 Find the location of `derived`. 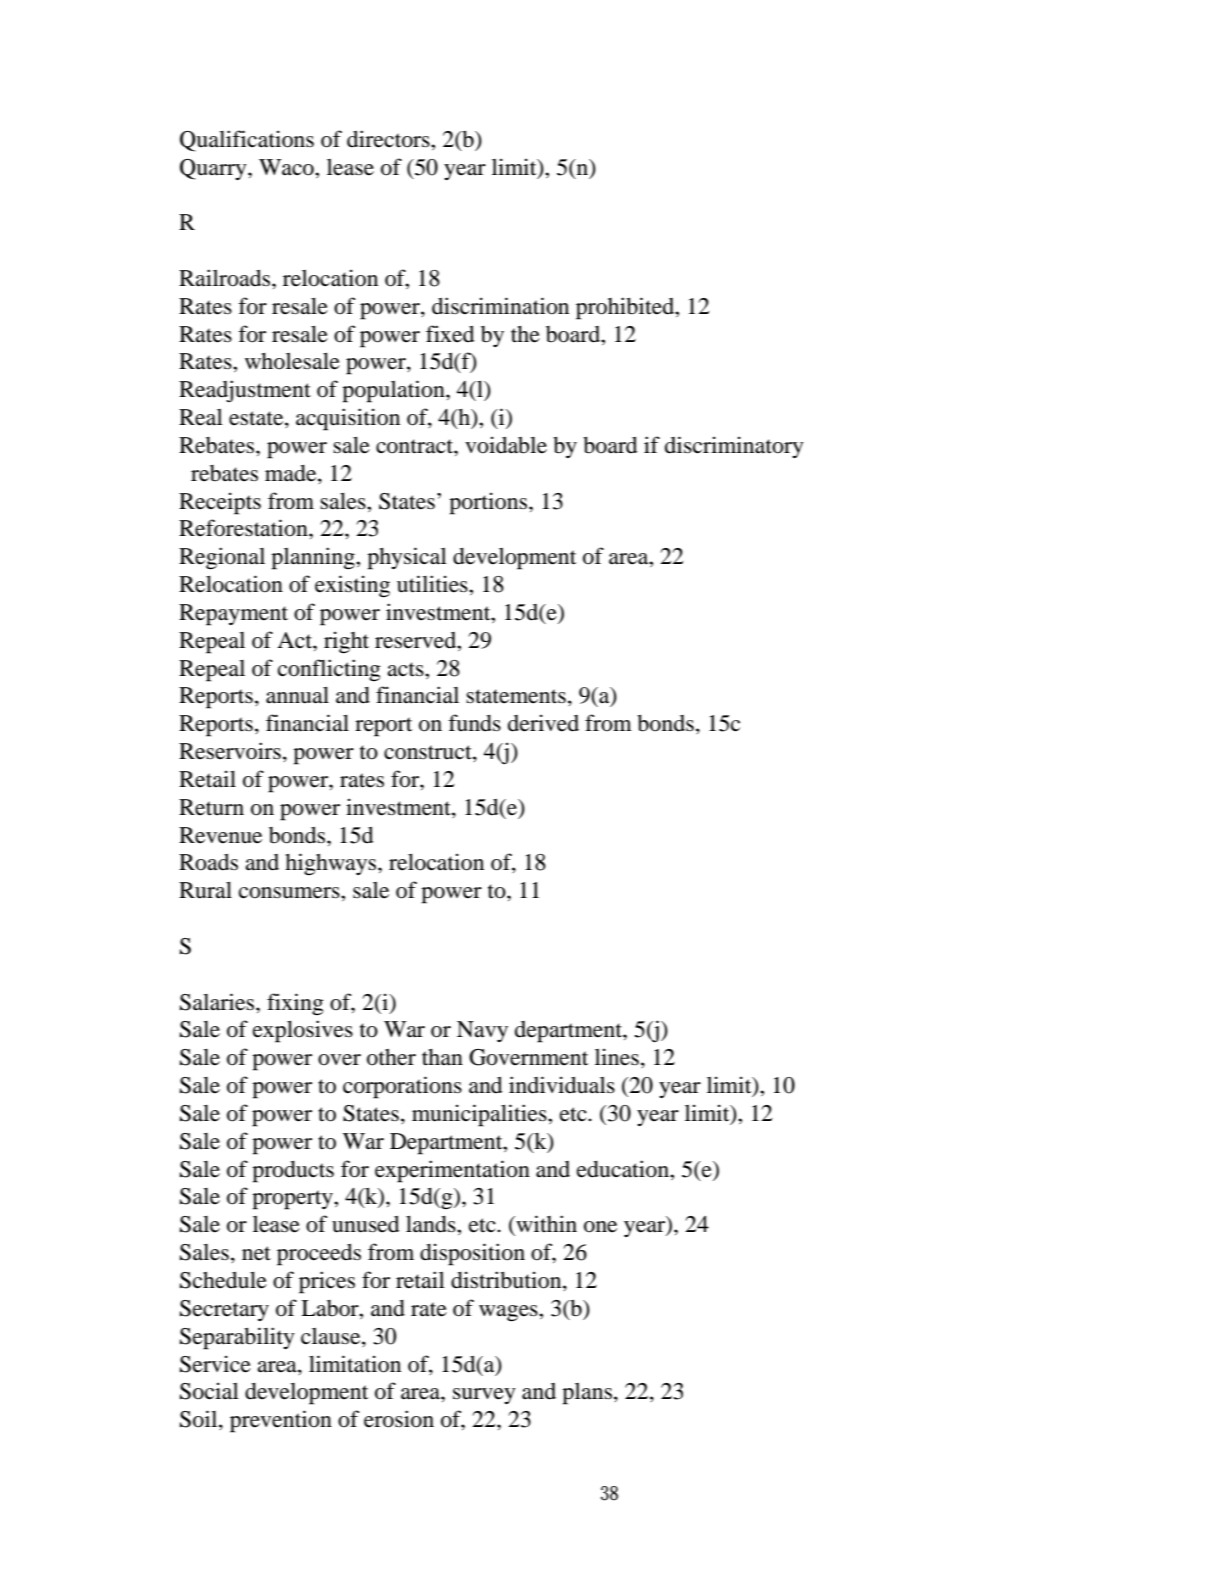

derived is located at coordinates (543, 723).
